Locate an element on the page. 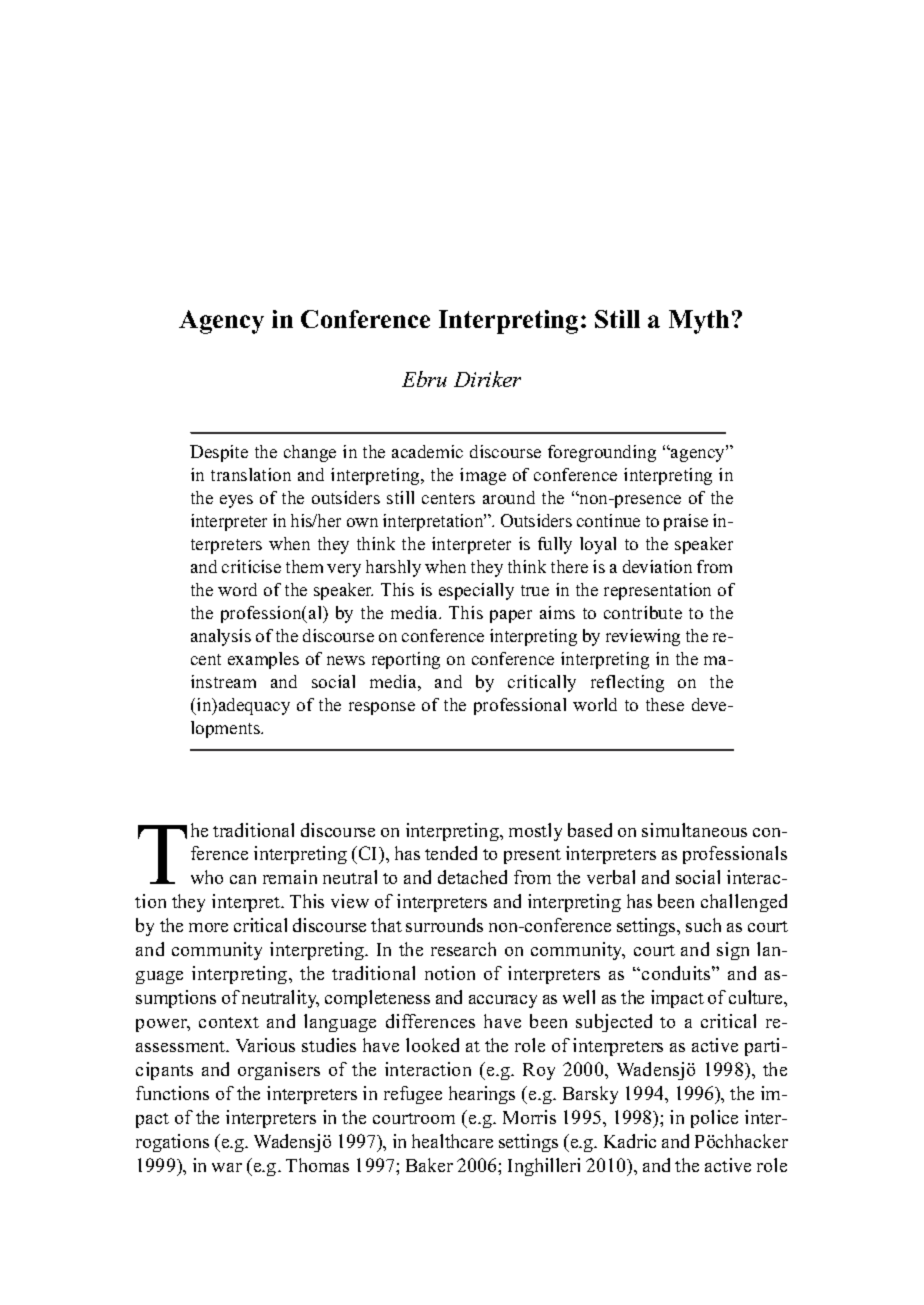  remain is located at coordinates (290, 877).
